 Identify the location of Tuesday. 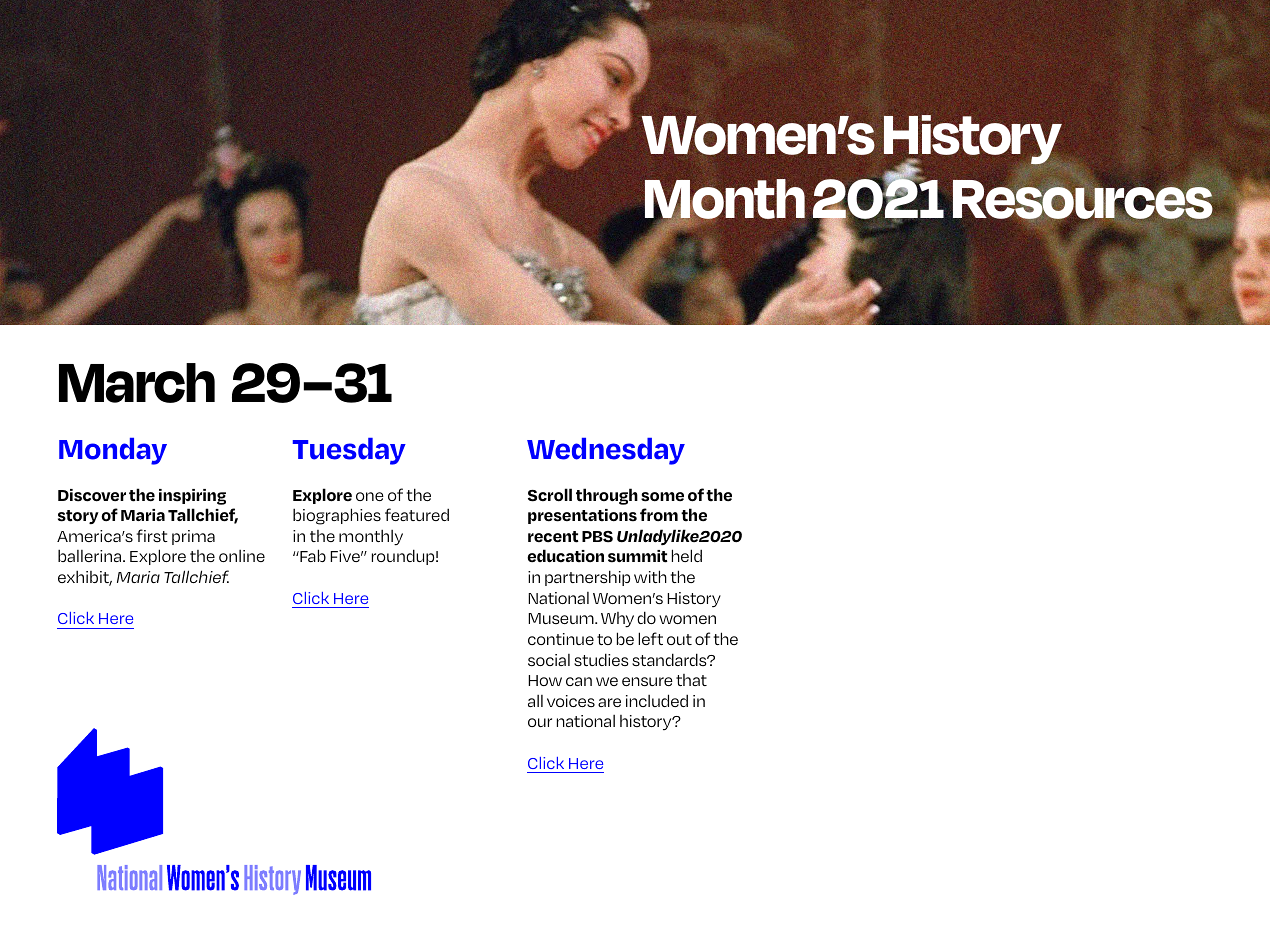
(349, 451).
